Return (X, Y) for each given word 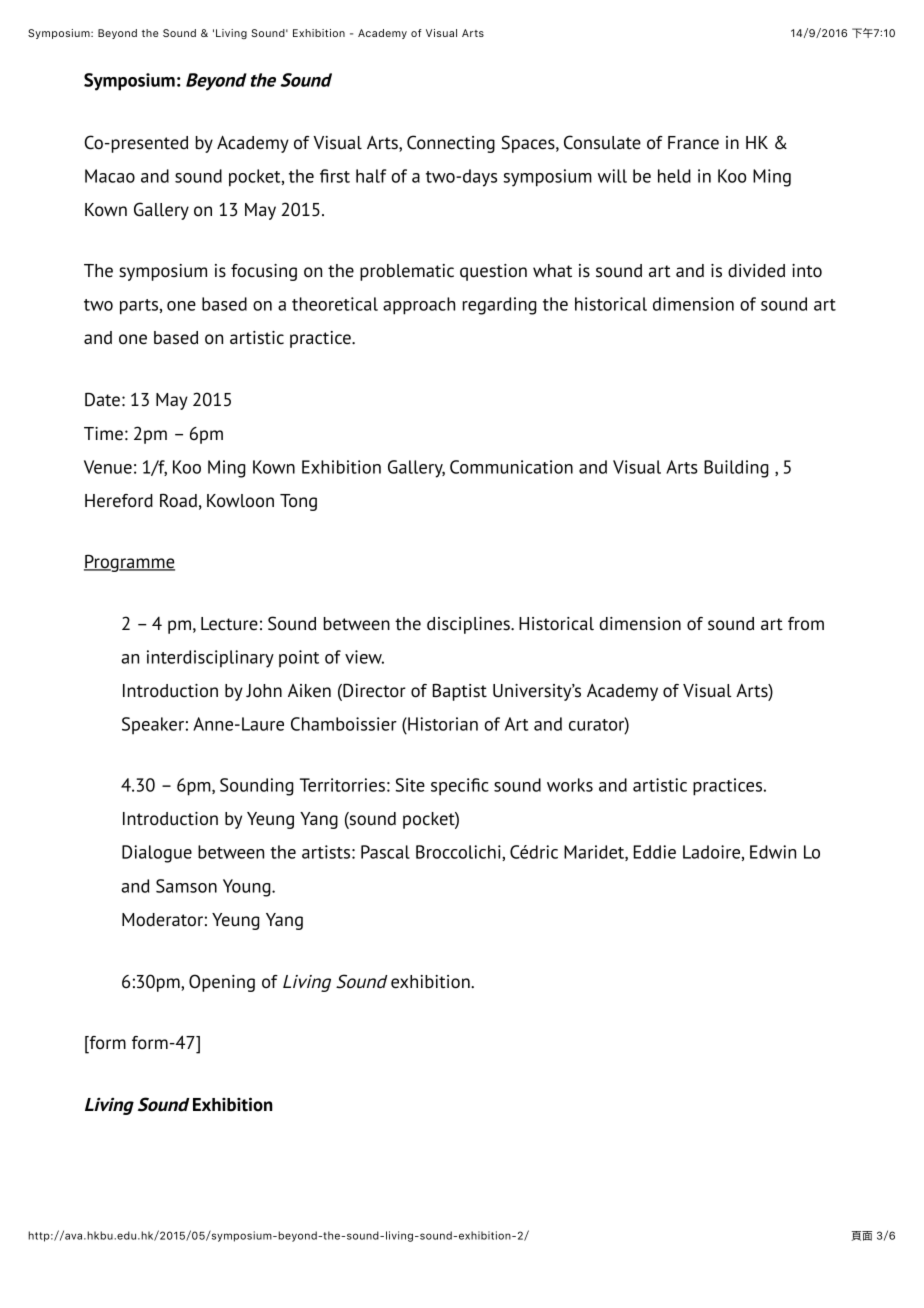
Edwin (773, 852)
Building (736, 469)
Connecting (451, 144)
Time (103, 434)
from (806, 623)
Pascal (385, 852)
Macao (110, 176)
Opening (222, 983)
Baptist (460, 692)
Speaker (153, 725)
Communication (511, 467)
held (674, 176)
